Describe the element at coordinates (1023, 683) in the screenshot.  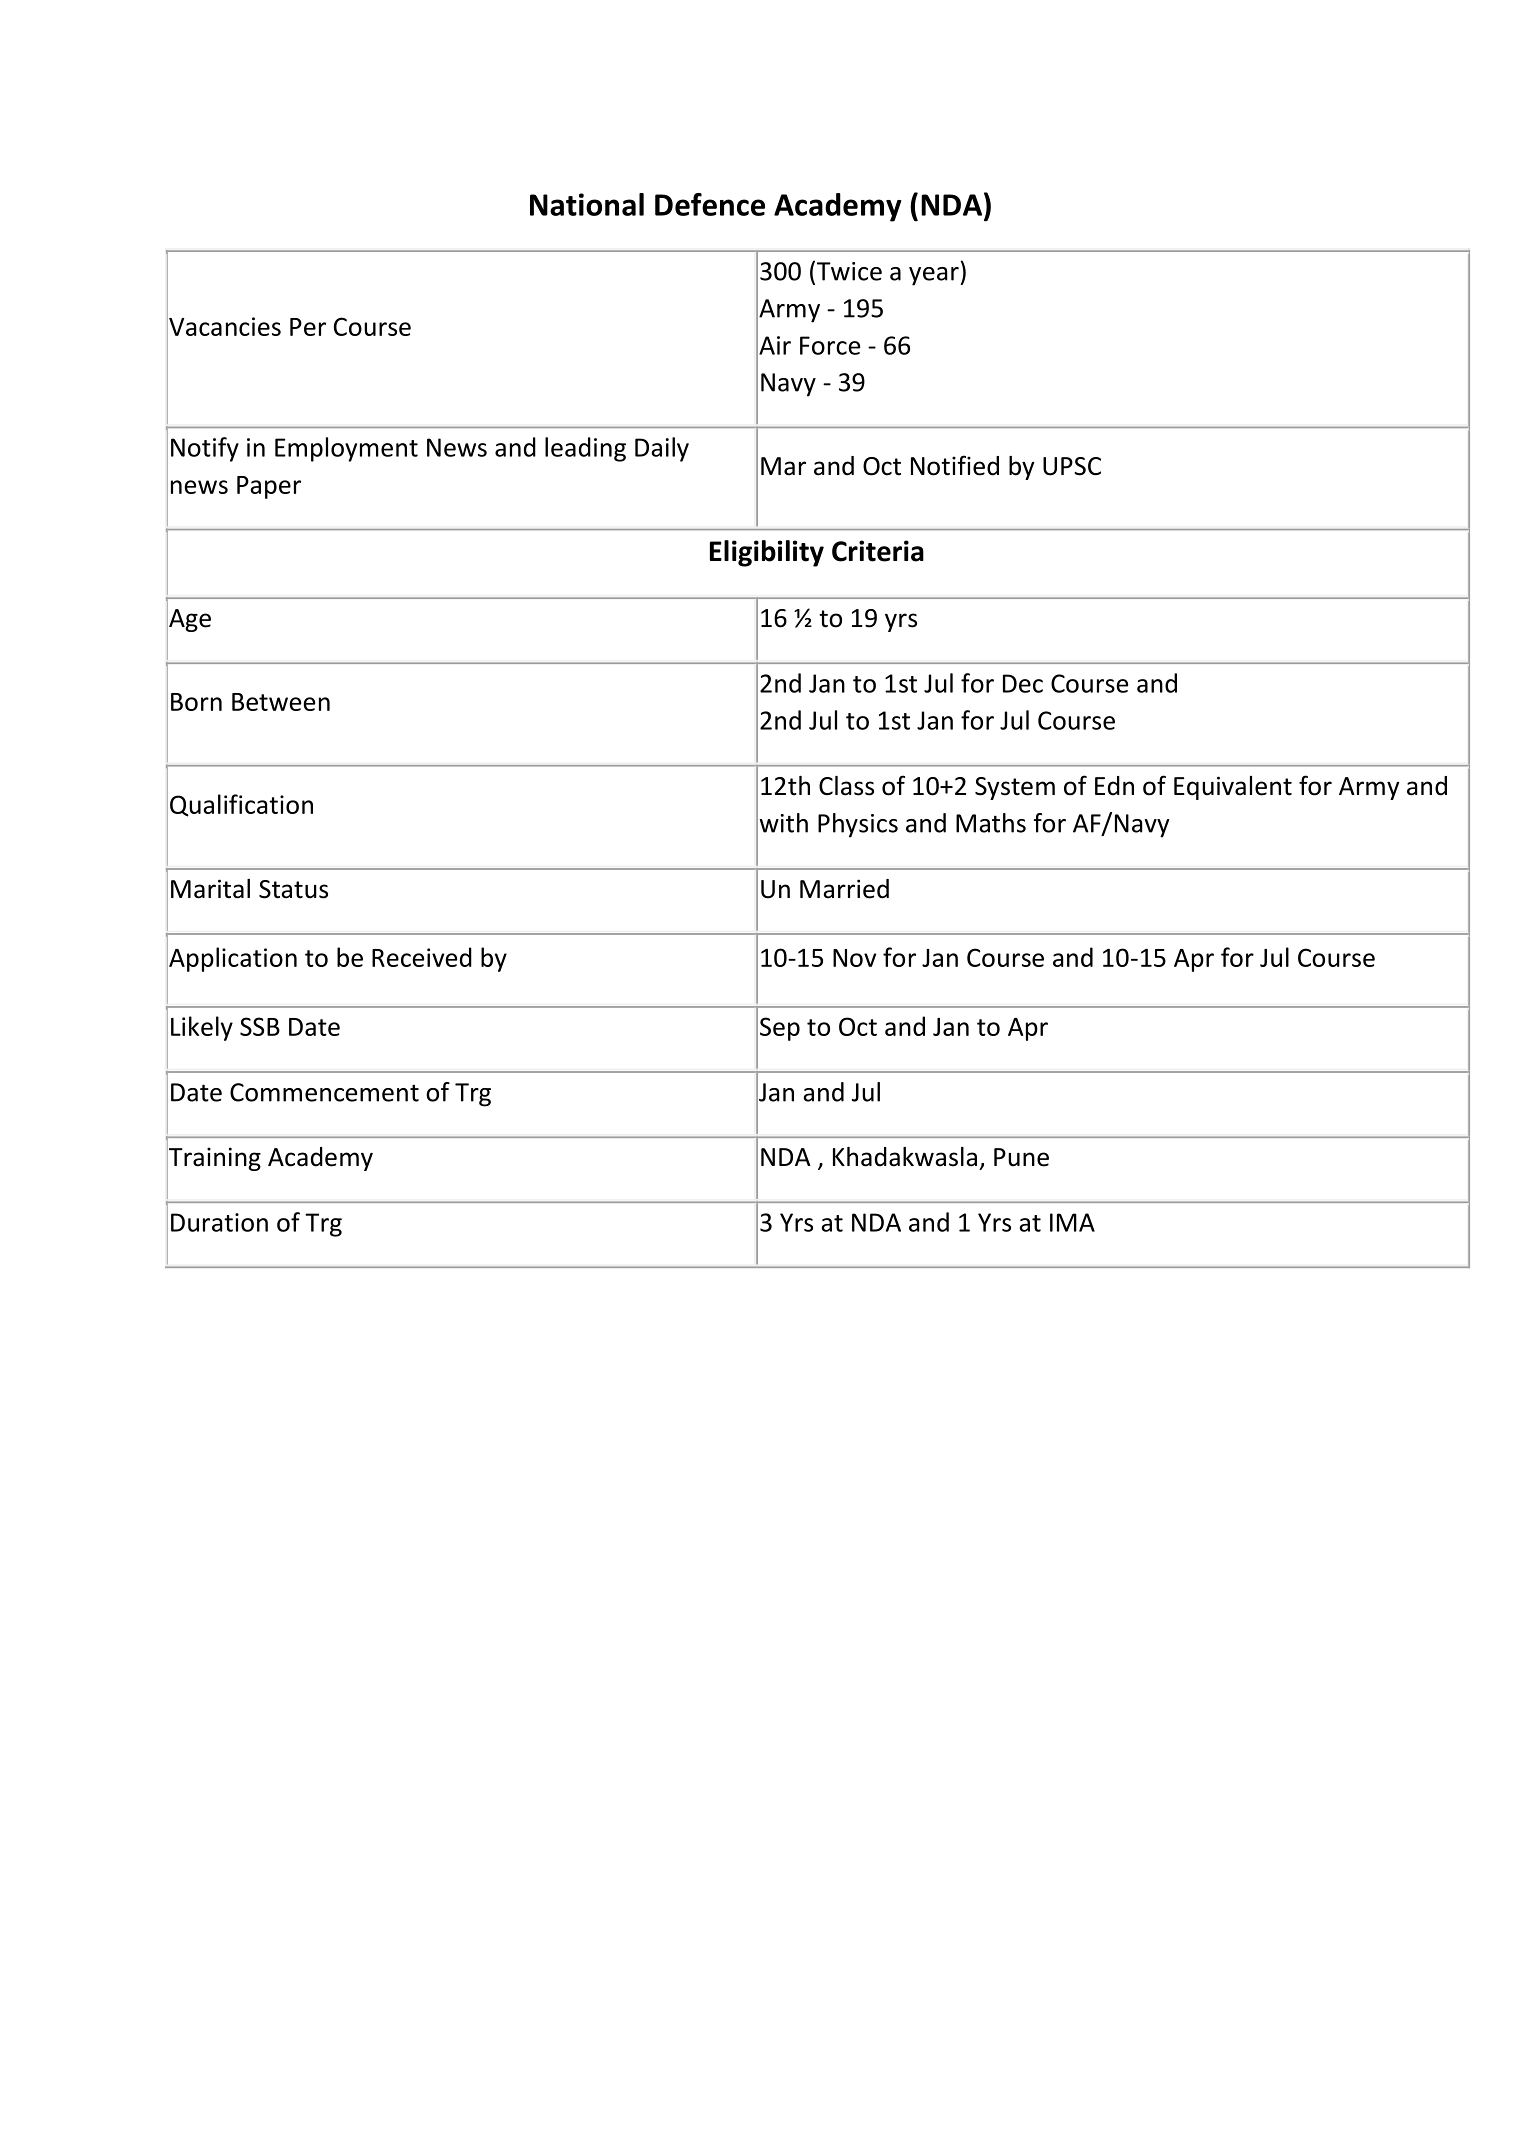
I see `Dec` at that location.
